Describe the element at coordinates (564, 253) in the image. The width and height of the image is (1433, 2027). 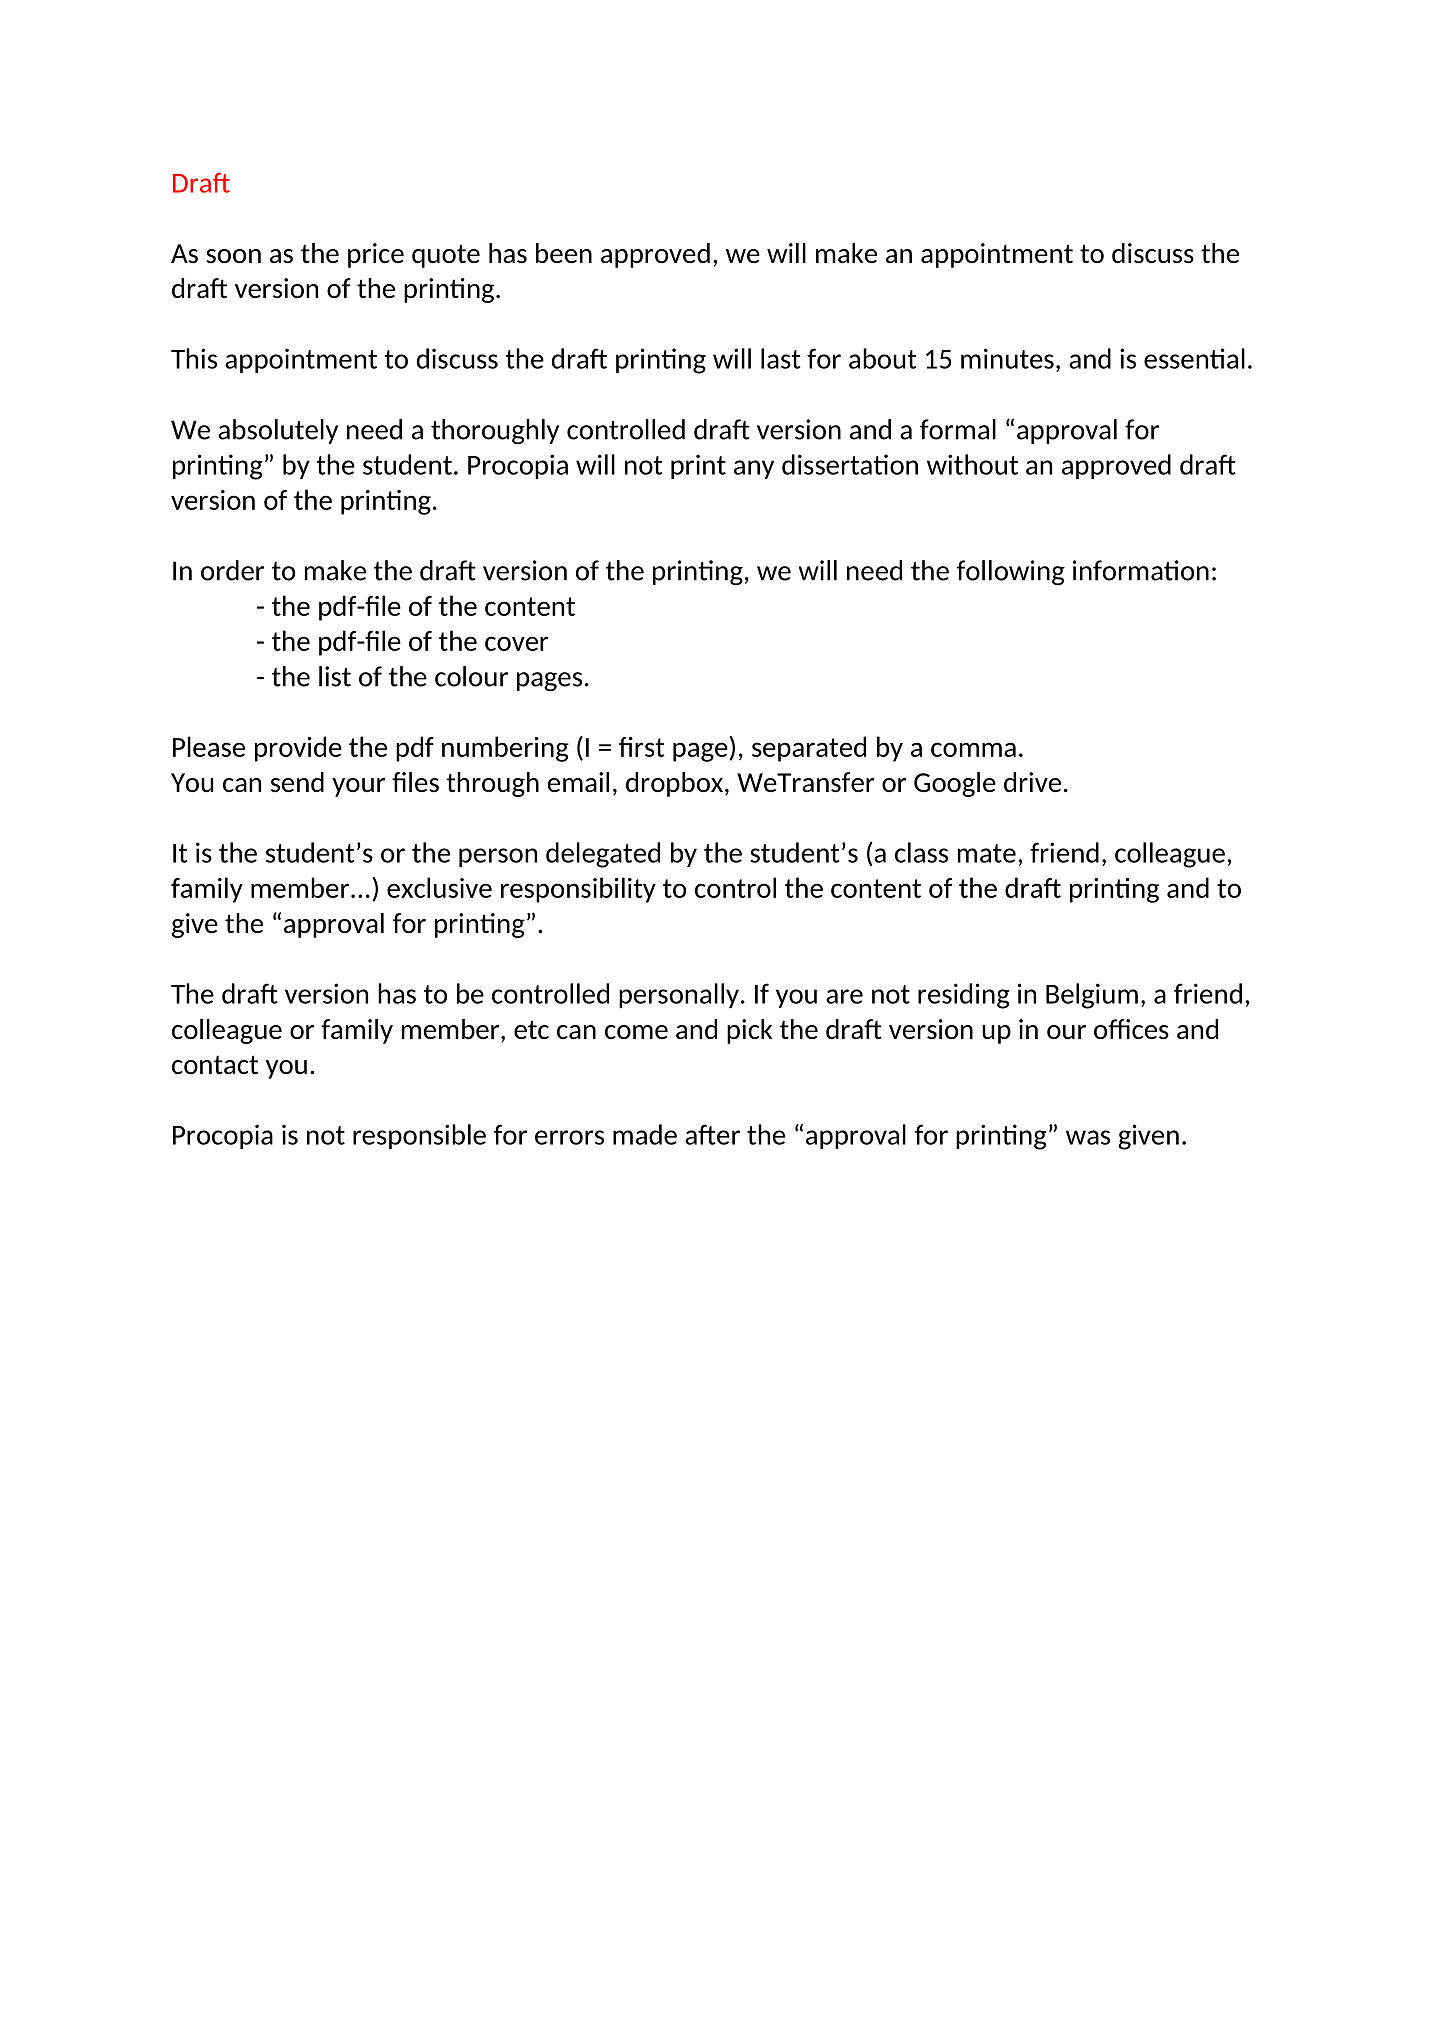
I see `been` at that location.
